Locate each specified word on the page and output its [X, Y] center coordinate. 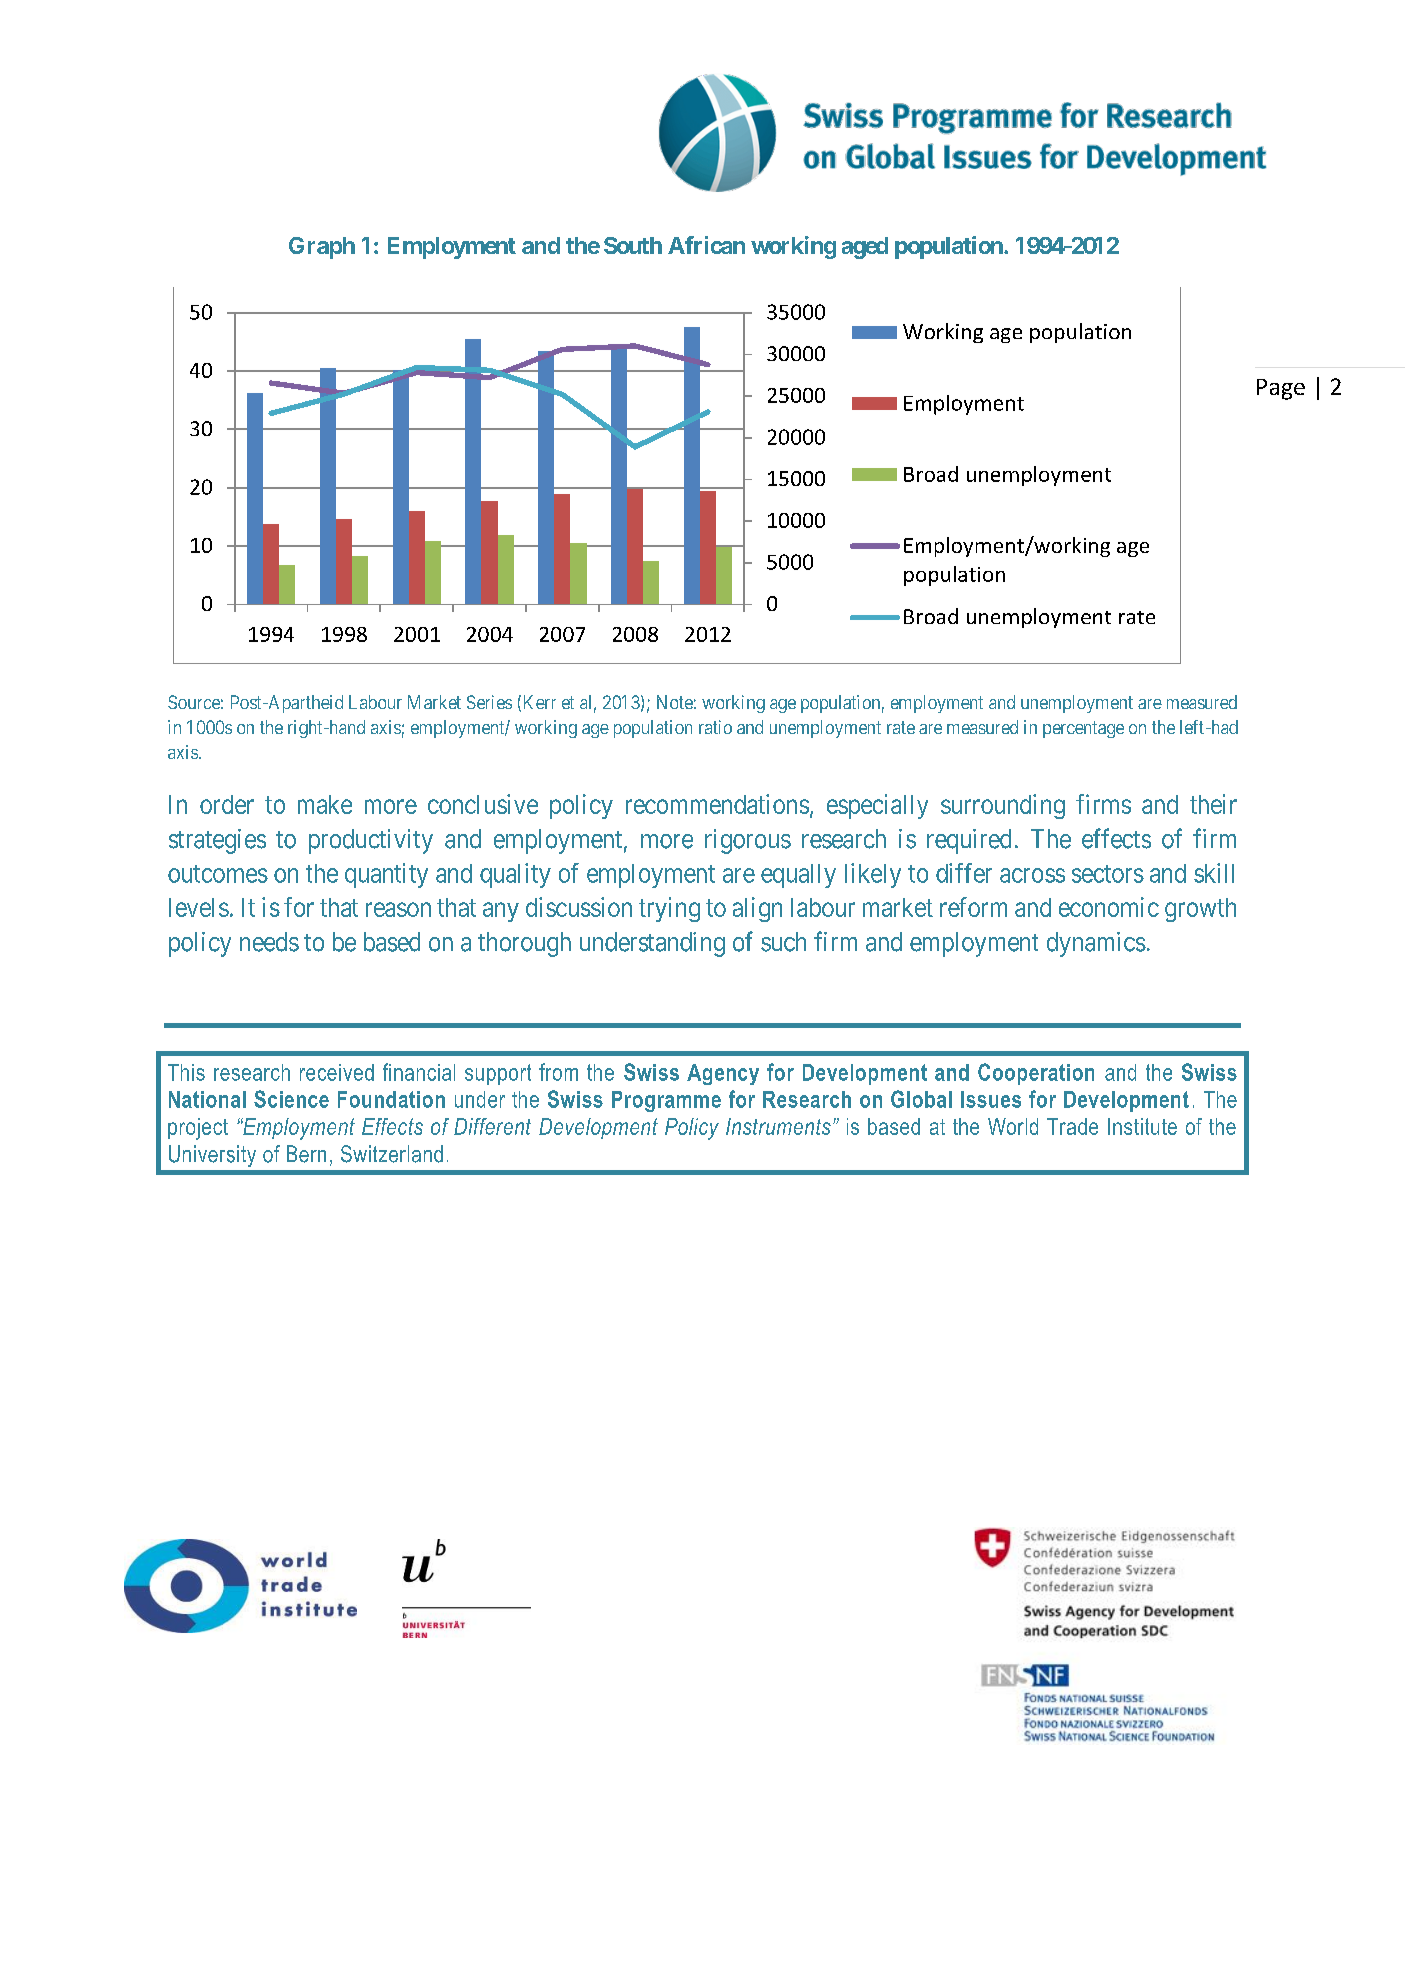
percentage [1083, 729]
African [706, 245]
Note [675, 702]
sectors [1108, 874]
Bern [306, 1154]
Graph [322, 248]
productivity [371, 841]
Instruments [778, 1126]
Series [489, 702]
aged [865, 248]
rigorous [748, 841]
